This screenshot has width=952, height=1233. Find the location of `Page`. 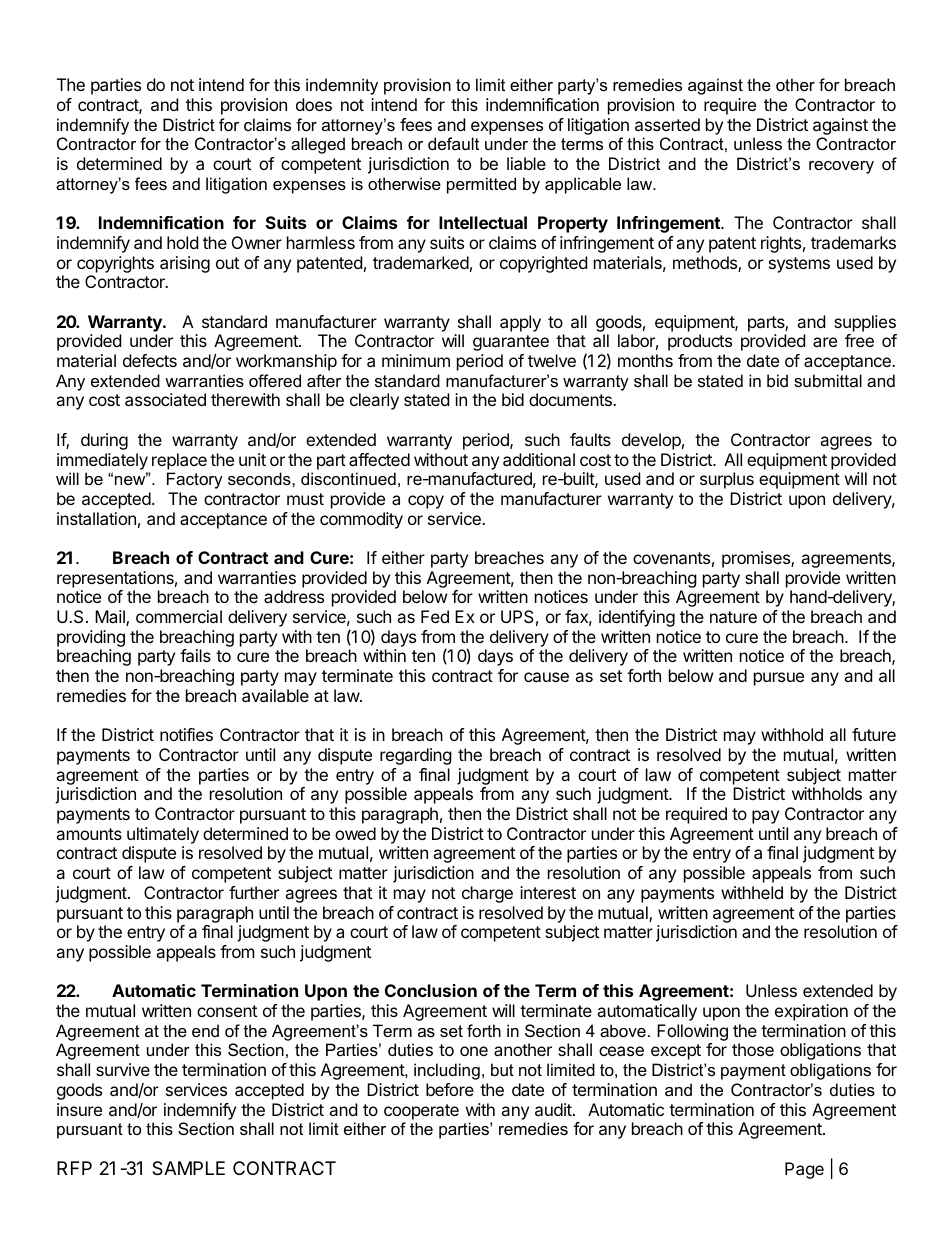

Page is located at coordinates (804, 1170).
